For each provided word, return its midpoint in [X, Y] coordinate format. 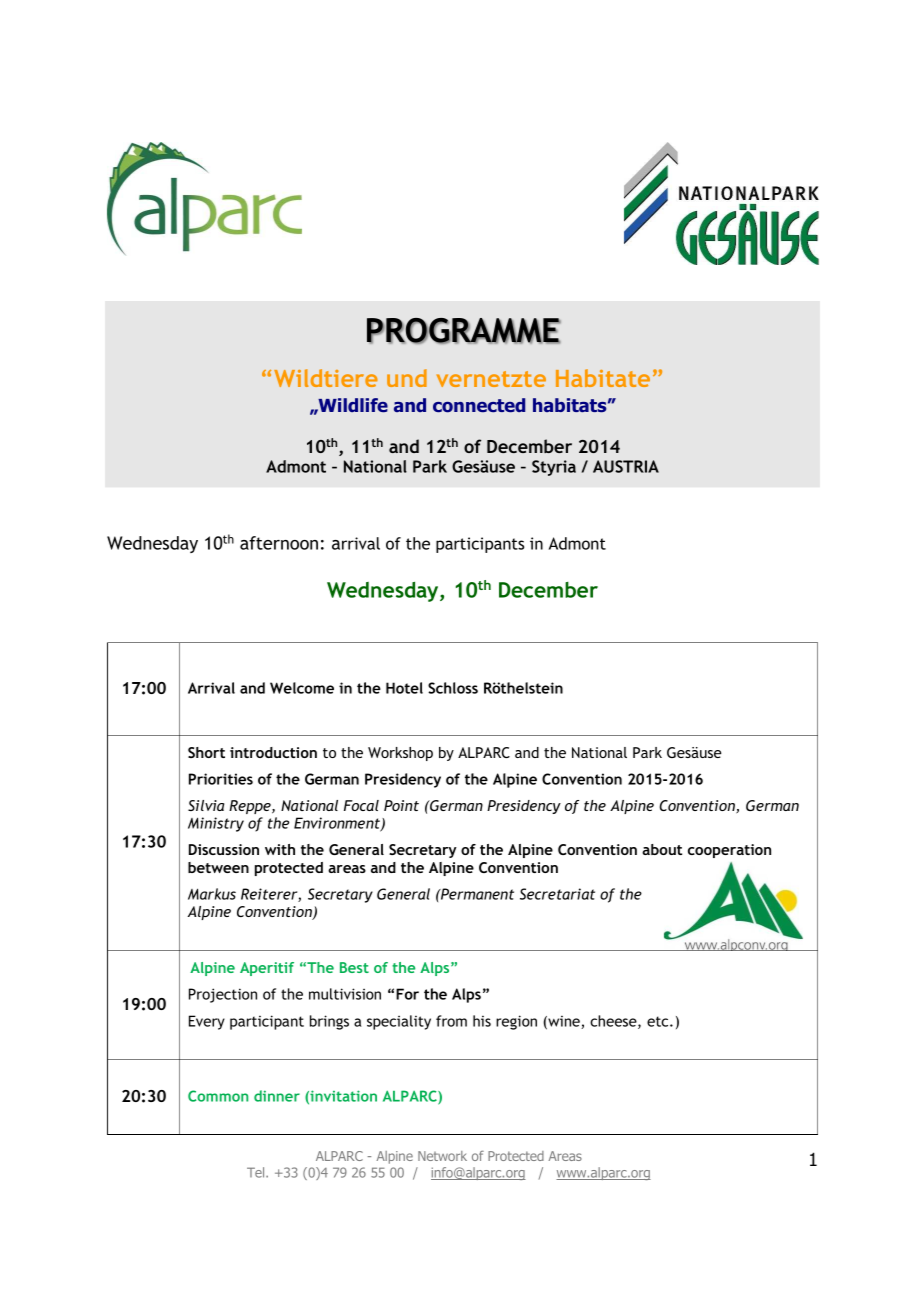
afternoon [279, 543]
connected [479, 405]
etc [659, 1021]
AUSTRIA [626, 466]
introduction [273, 752]
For [407, 994]
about [662, 849]
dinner [277, 1096]
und [407, 378]
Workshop [400, 754]
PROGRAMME [464, 331]
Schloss [453, 688]
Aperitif [267, 969]
